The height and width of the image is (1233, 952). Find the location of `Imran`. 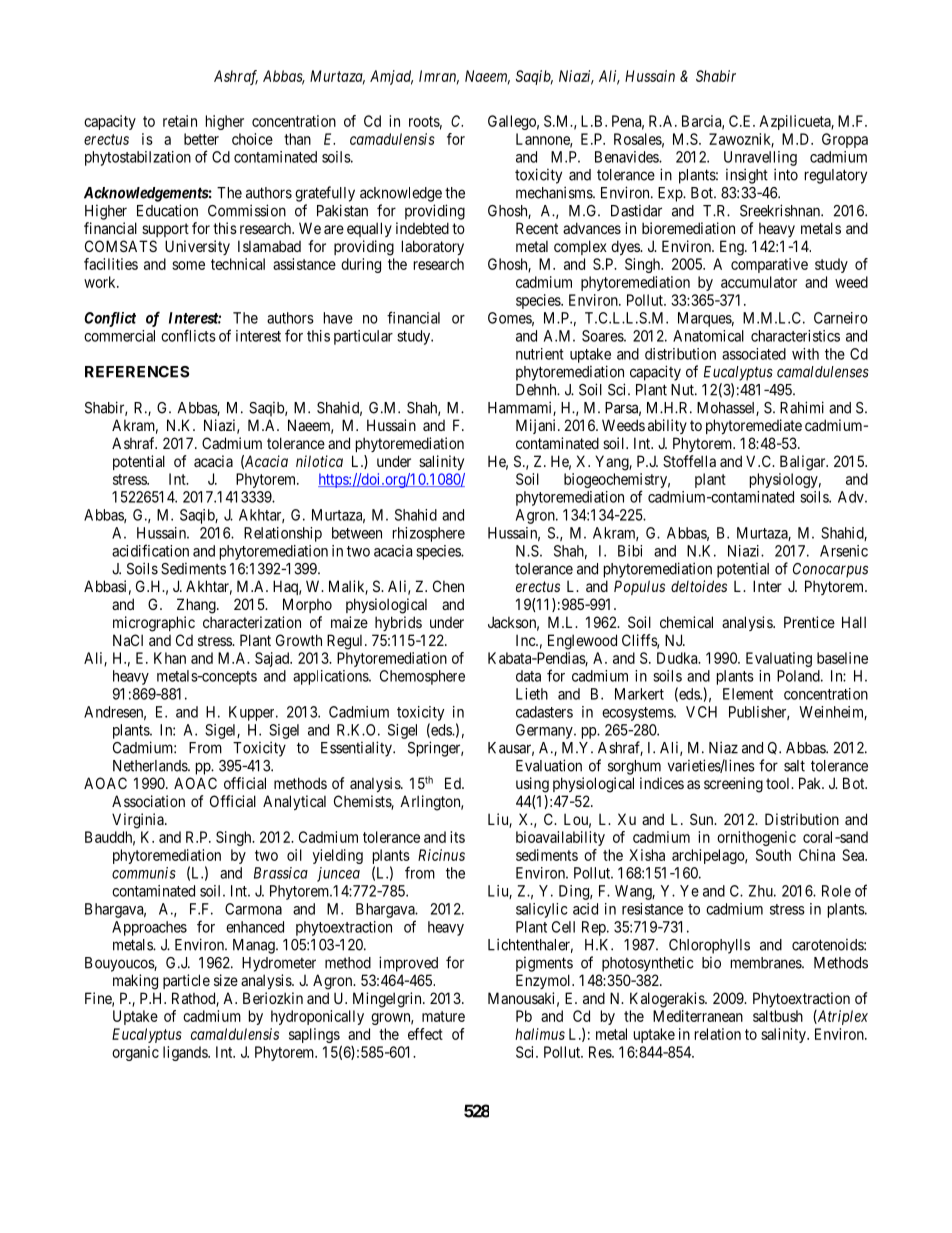

Imran is located at coordinates (439, 77).
